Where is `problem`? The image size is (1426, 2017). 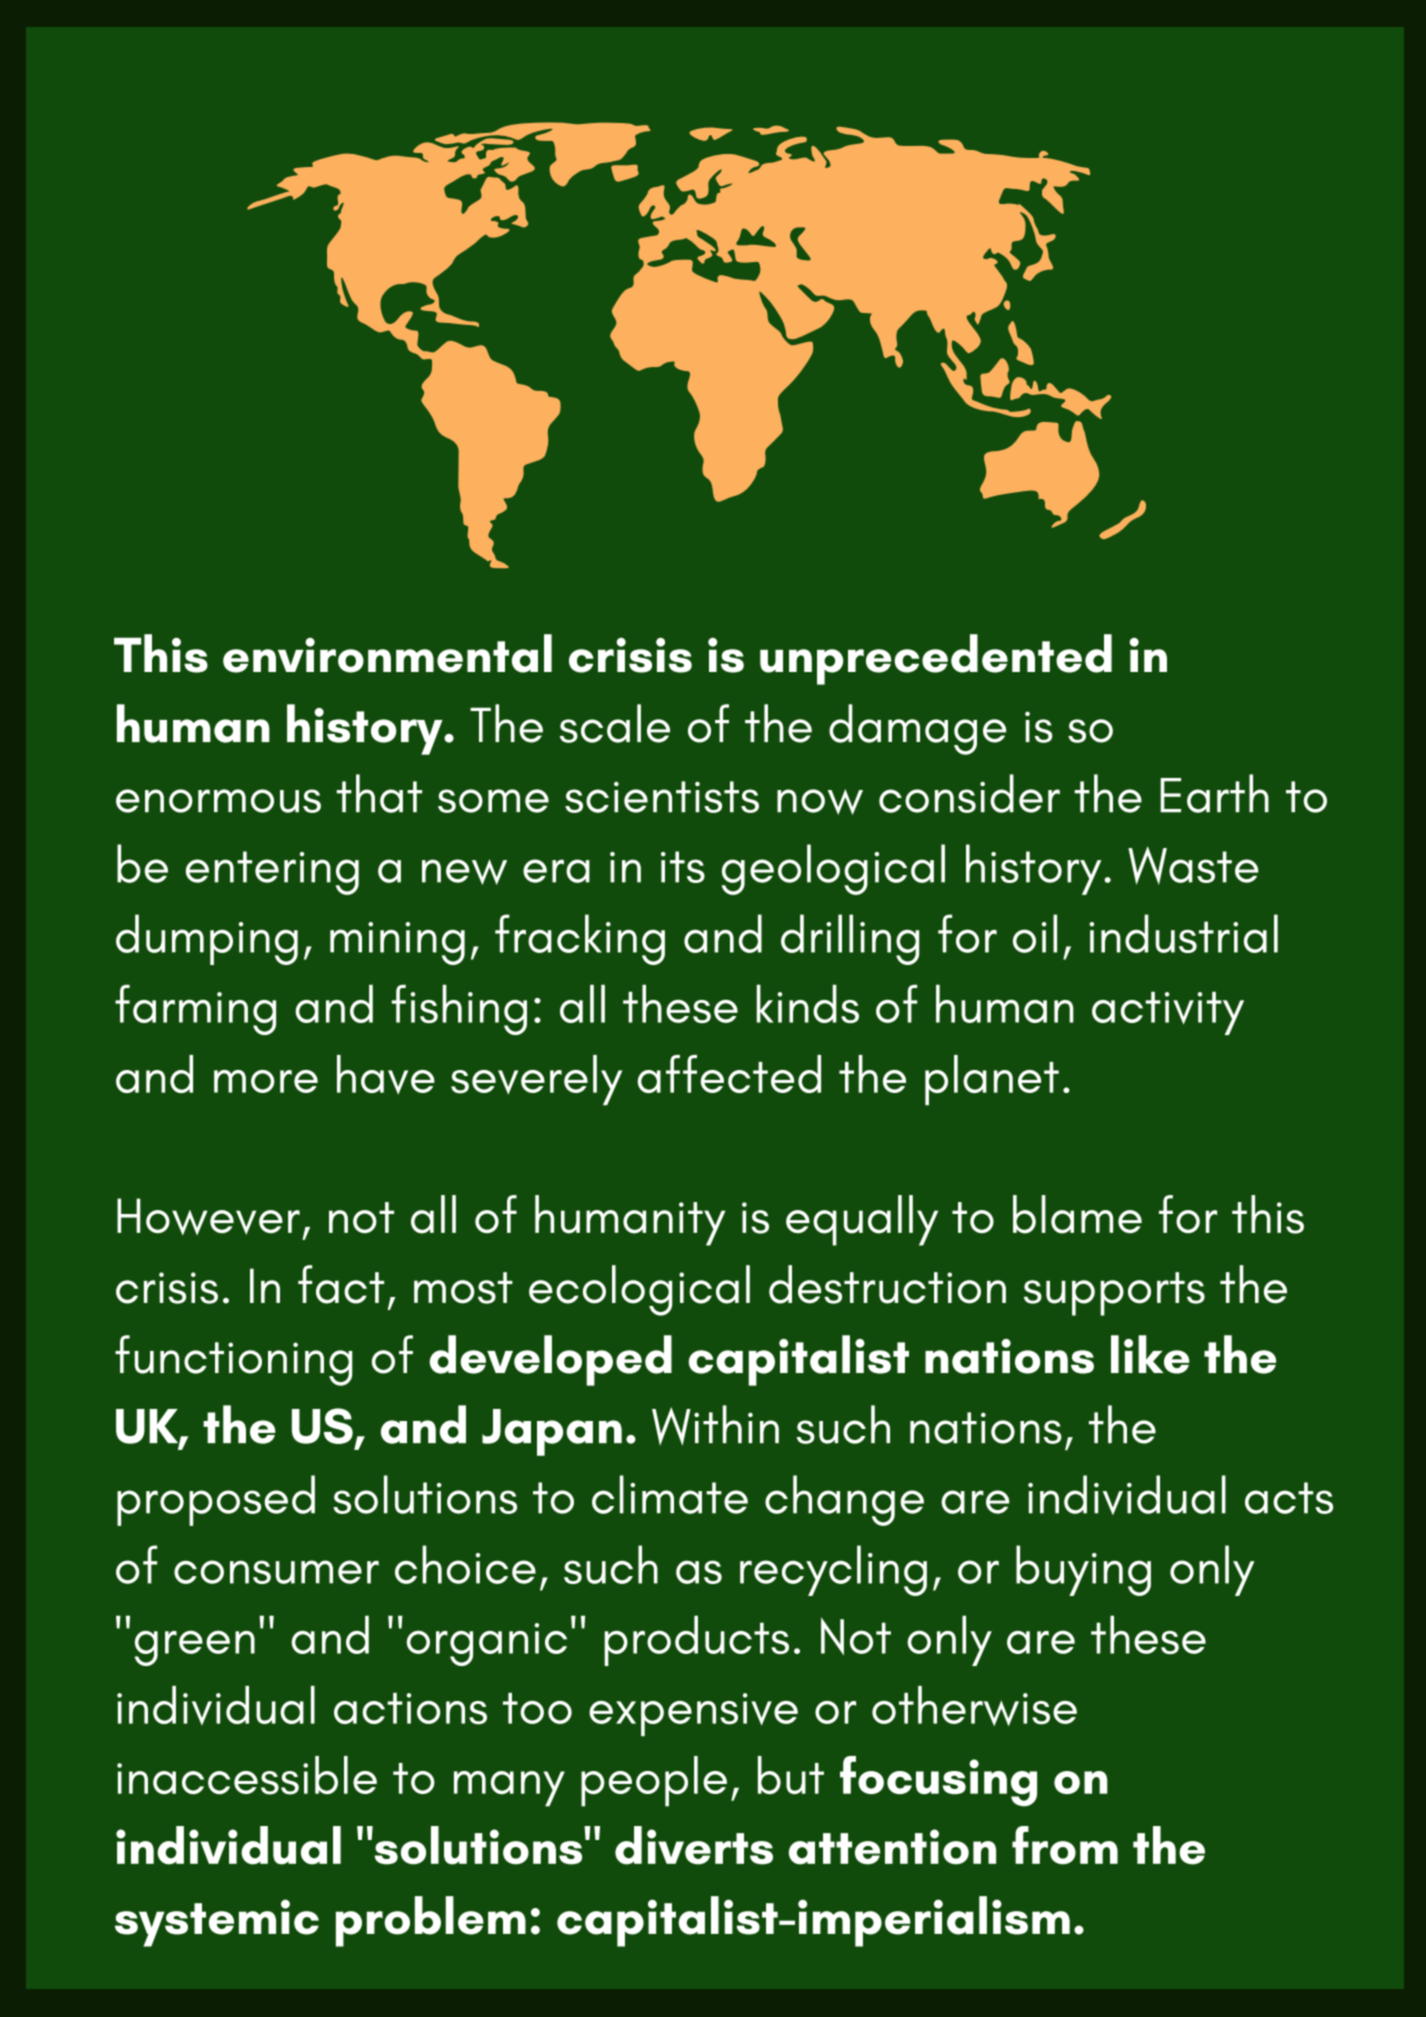 problem is located at coordinates (431, 1921).
